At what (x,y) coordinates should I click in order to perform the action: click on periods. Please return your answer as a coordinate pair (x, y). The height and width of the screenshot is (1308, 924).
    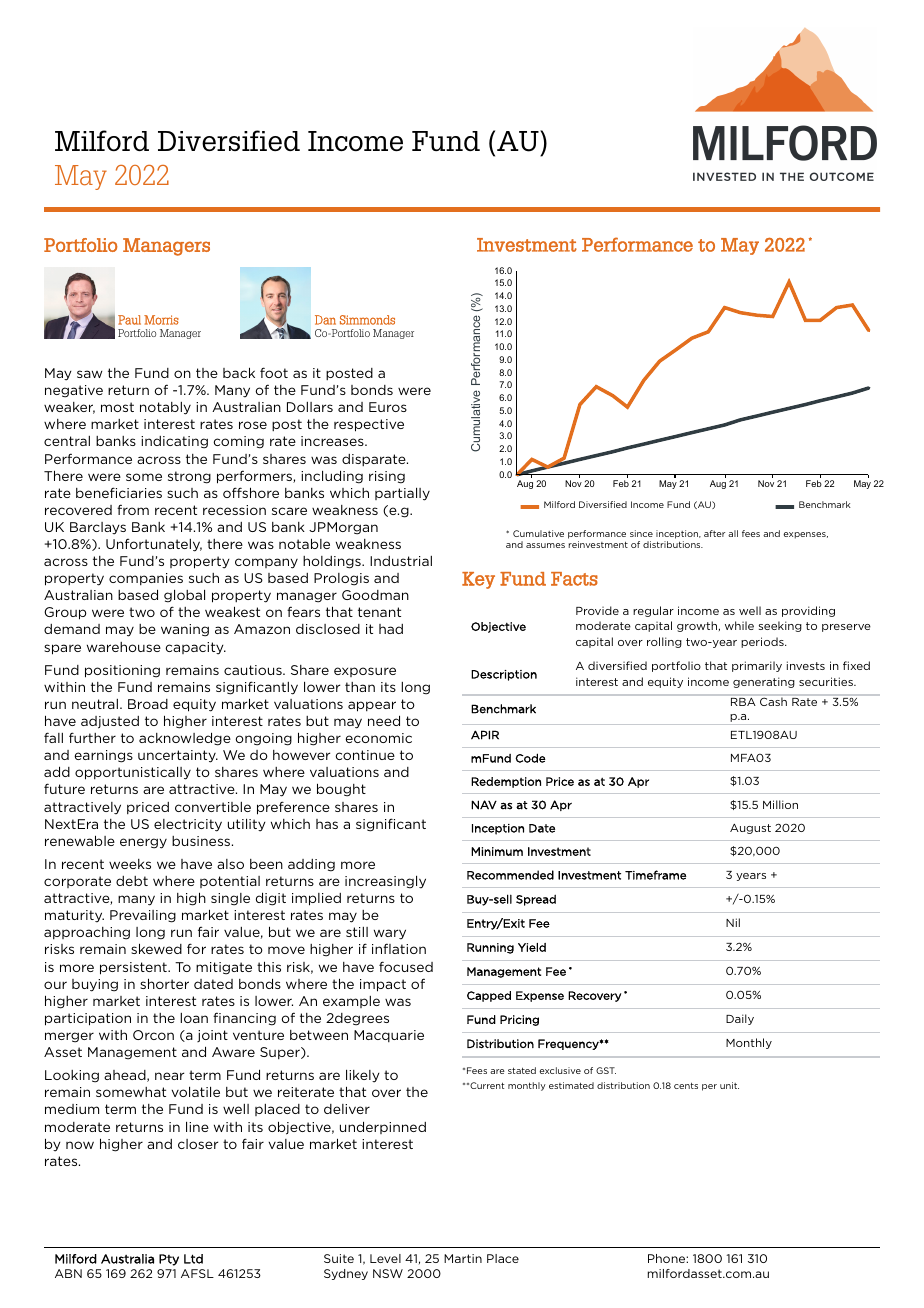
    Looking at the image, I should click on (763, 642).
